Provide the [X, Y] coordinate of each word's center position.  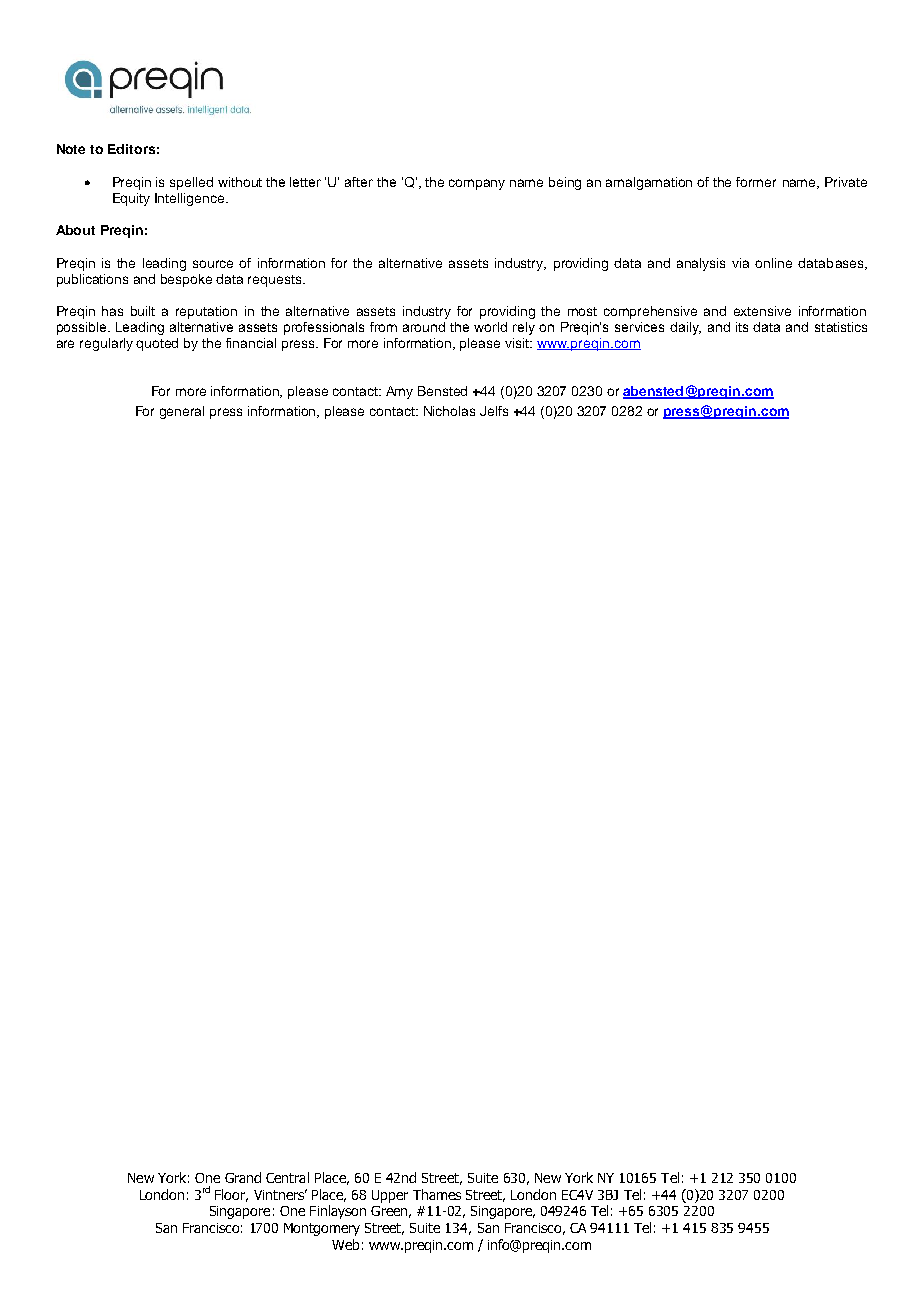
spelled [191, 183]
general [182, 412]
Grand [243, 1177]
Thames [437, 1194]
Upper [390, 1196]
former [756, 182]
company [477, 184]
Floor [231, 1195]
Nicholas [449, 411]
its [742, 327]
